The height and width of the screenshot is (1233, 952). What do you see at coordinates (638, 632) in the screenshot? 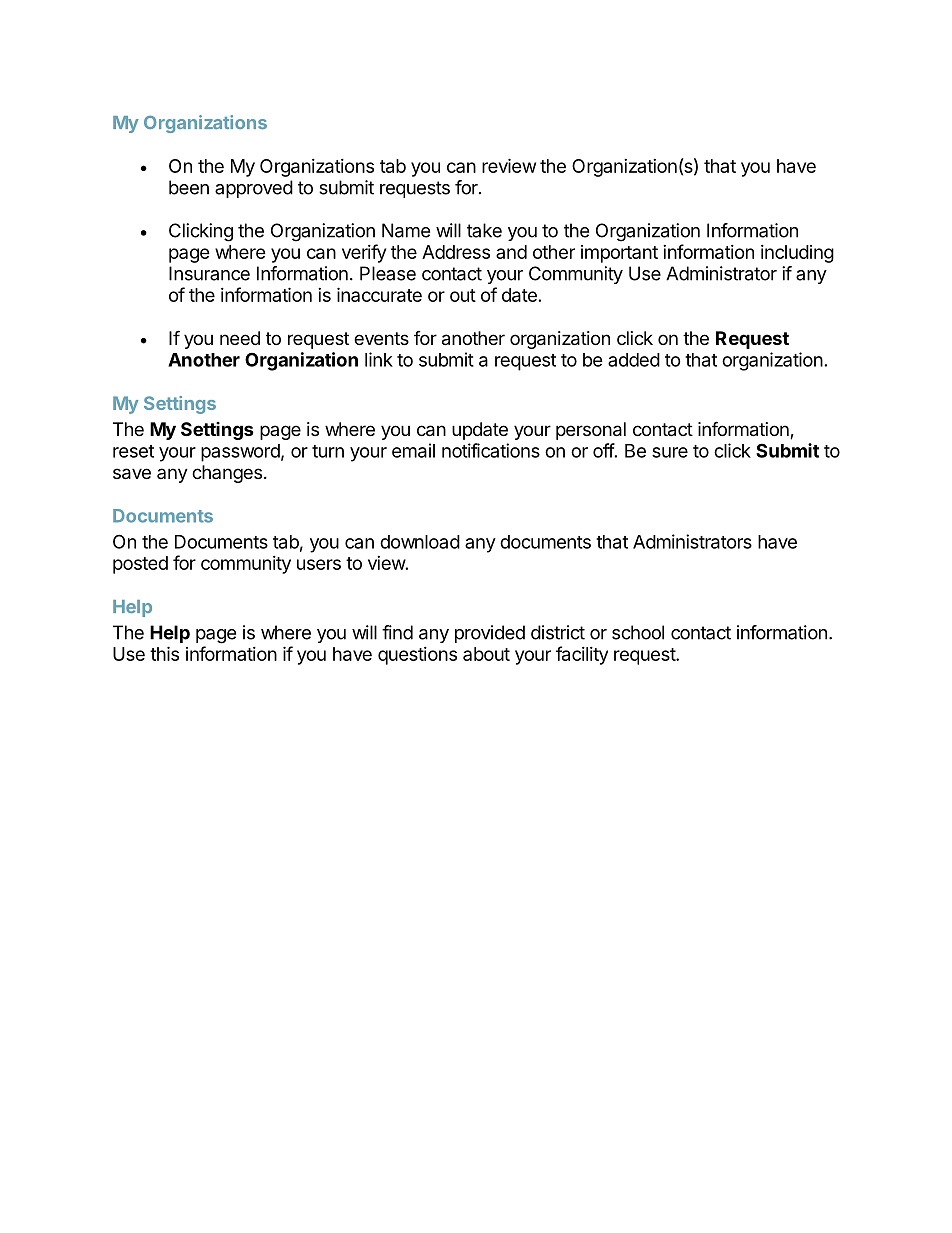
I see `school` at bounding box center [638, 632].
